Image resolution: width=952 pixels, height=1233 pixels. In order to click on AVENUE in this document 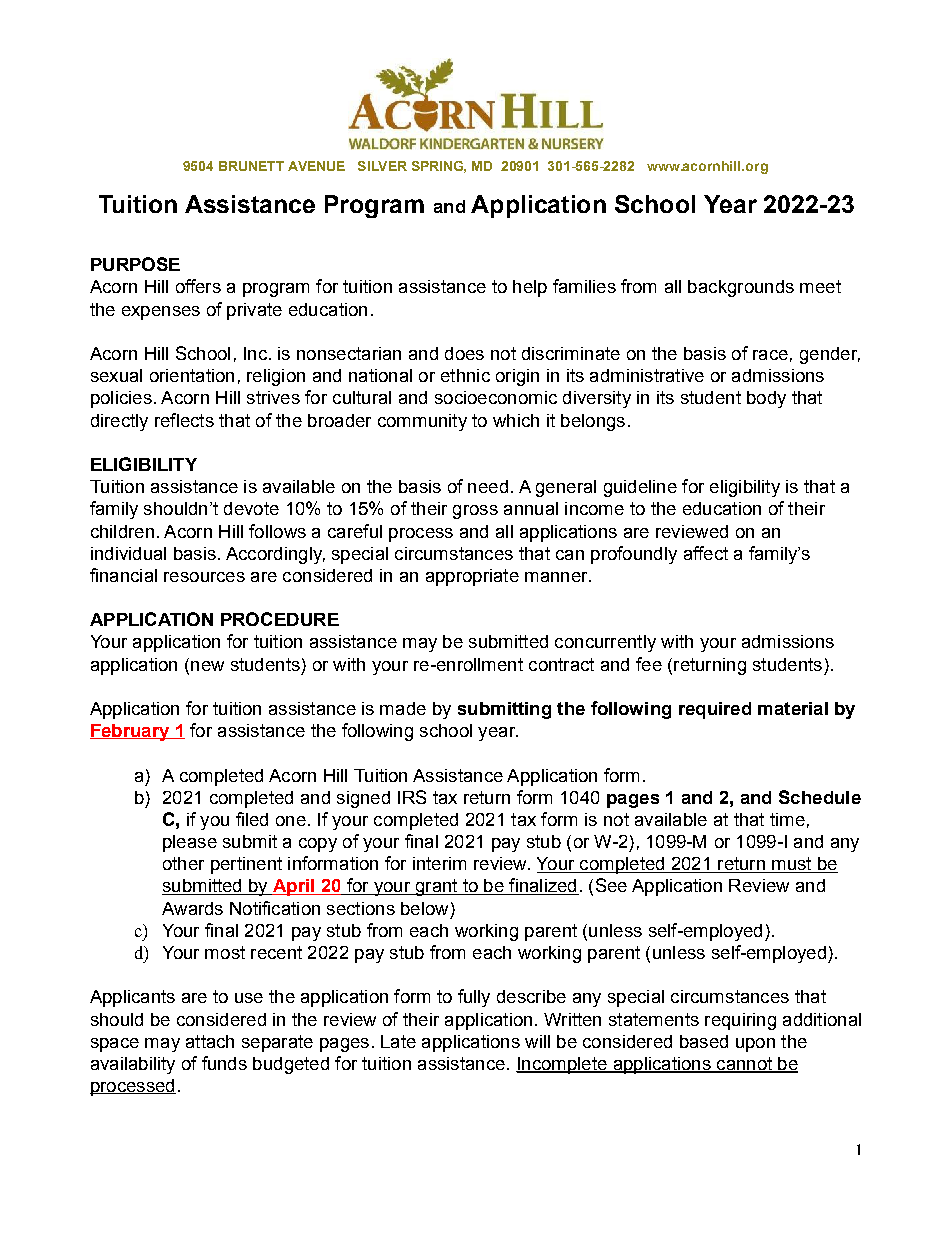, I will do `click(316, 166)`.
